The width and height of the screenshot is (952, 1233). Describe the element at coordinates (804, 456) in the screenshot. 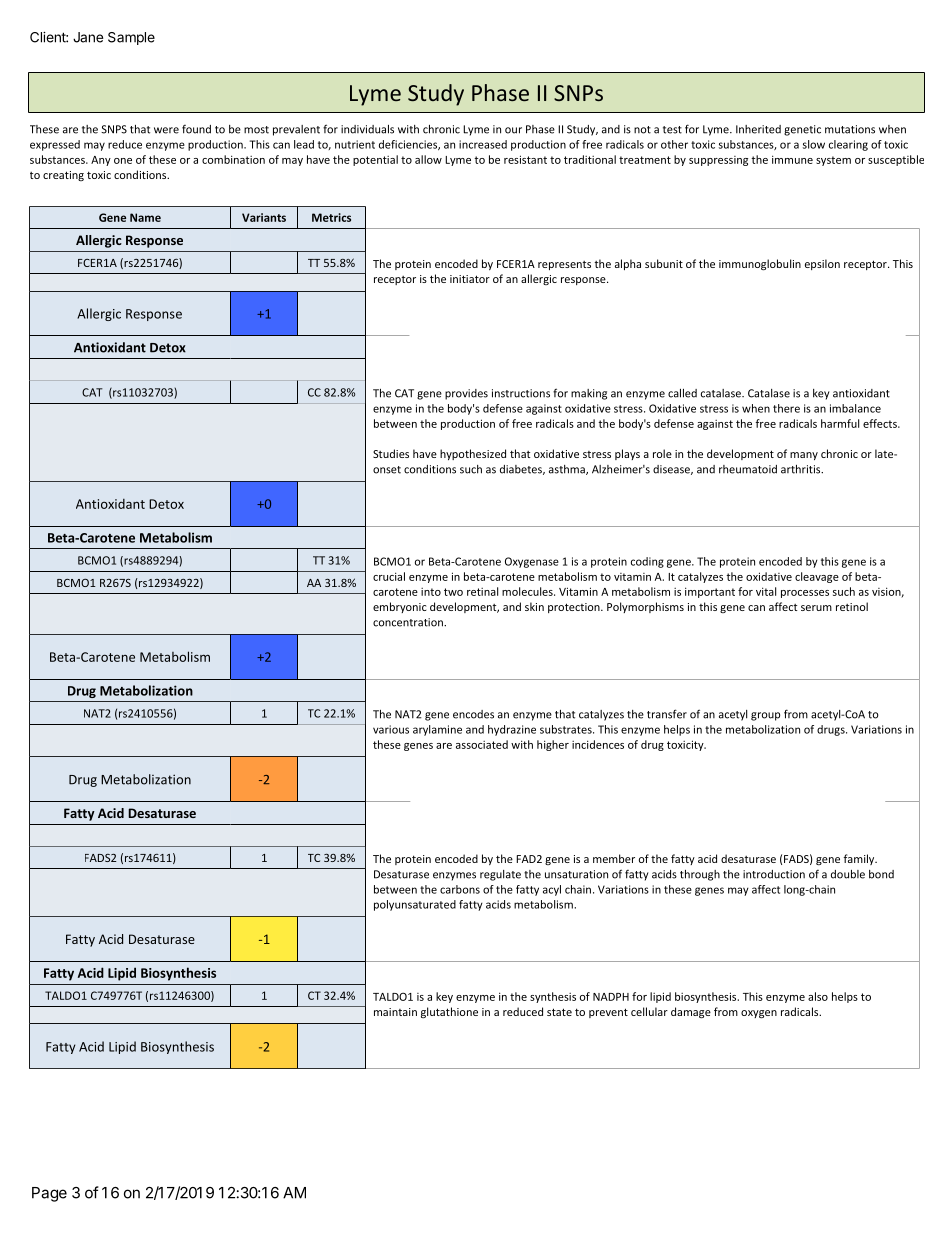

I see `many` at that location.
